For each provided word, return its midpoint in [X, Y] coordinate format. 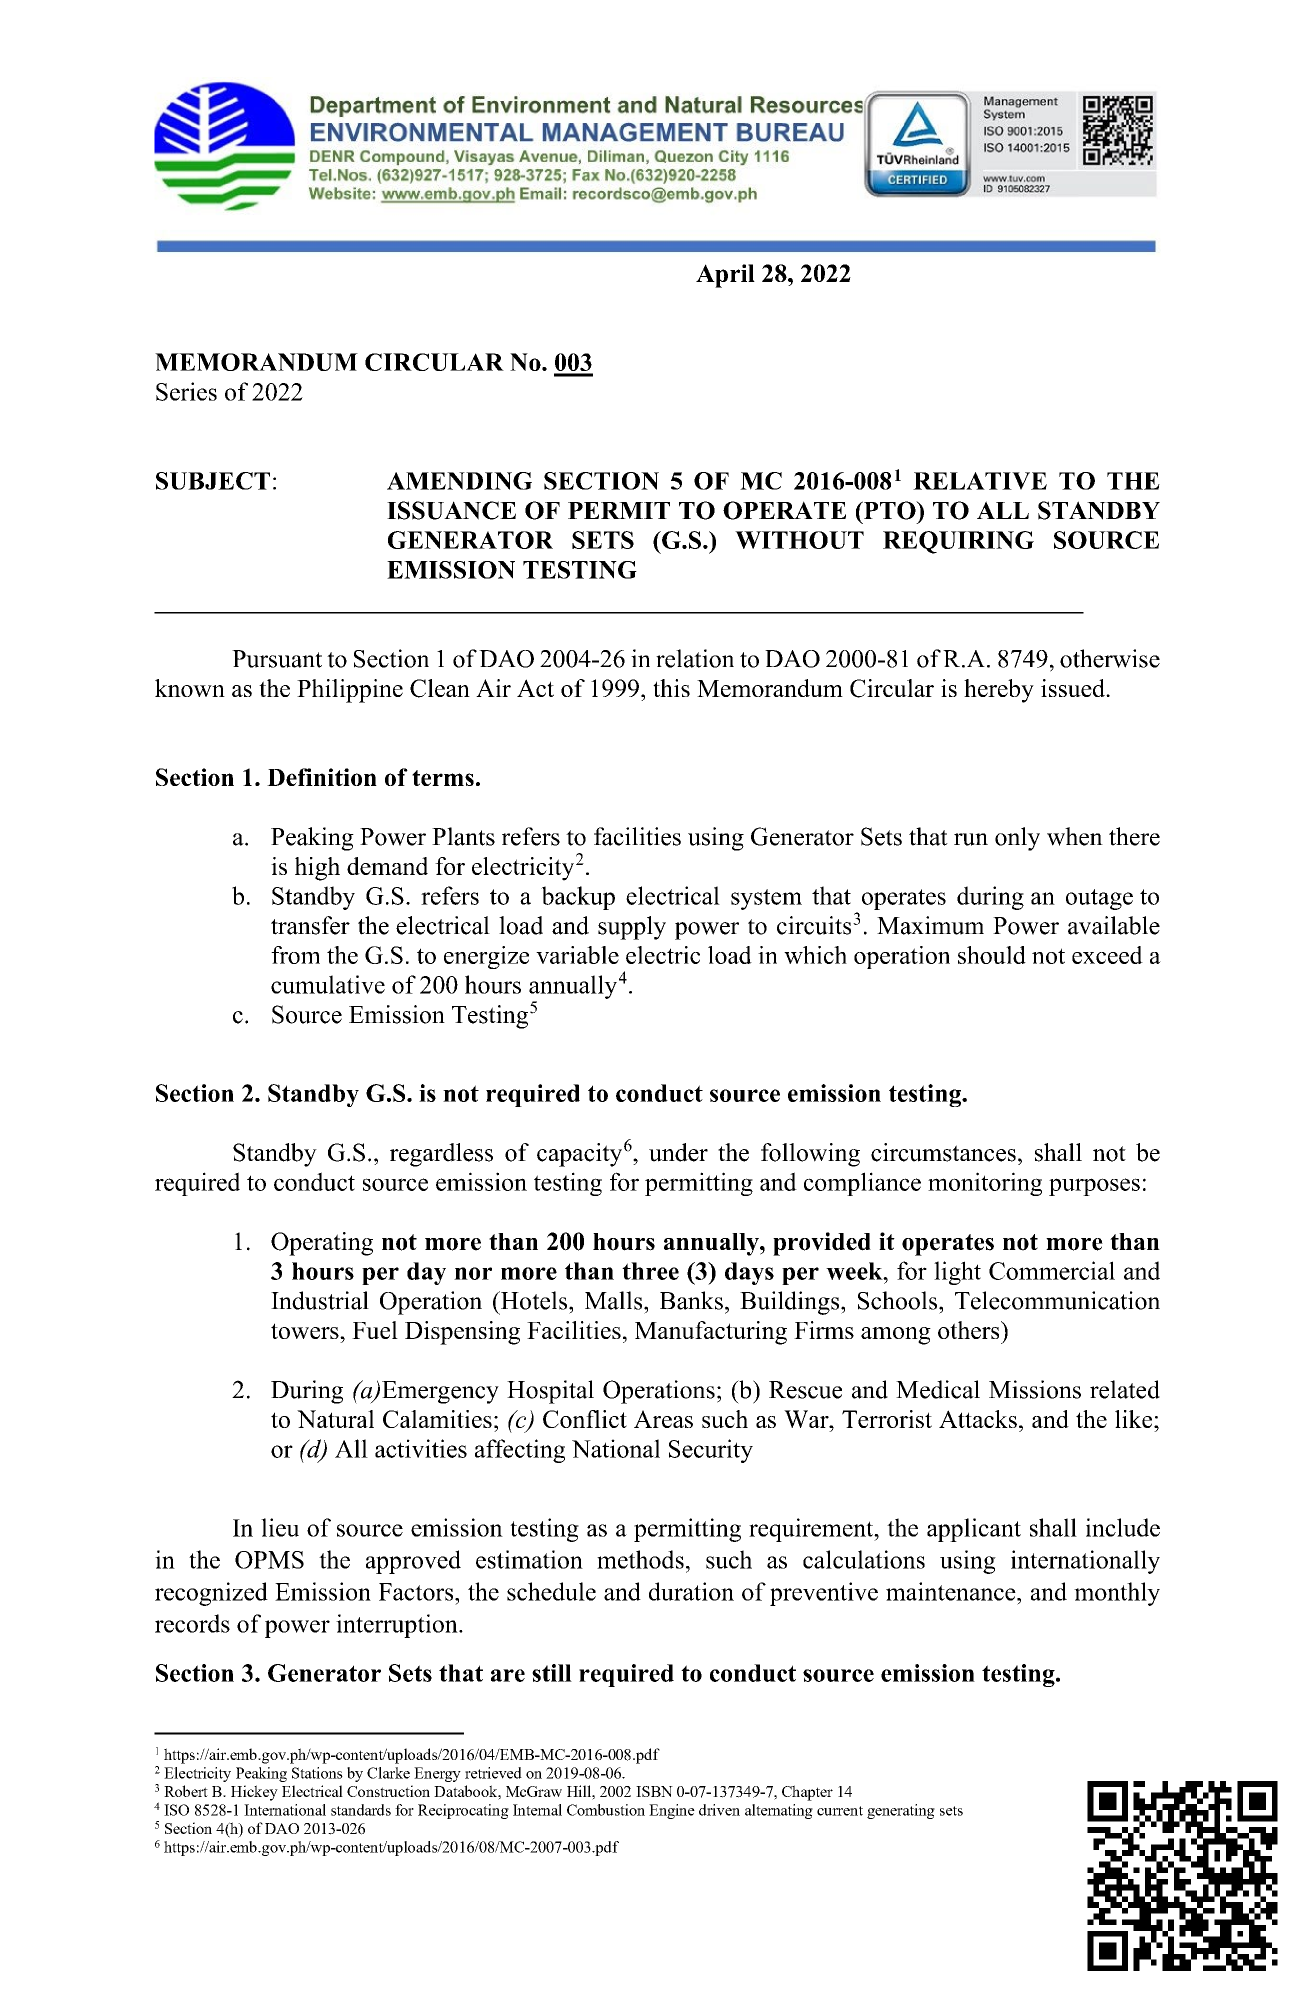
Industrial [320, 1300]
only [1017, 839]
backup [578, 898]
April [725, 276]
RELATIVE [980, 481]
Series [186, 391]
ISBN [654, 1791]
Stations [317, 1773]
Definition [322, 777]
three [650, 1271]
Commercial [1052, 1270]
